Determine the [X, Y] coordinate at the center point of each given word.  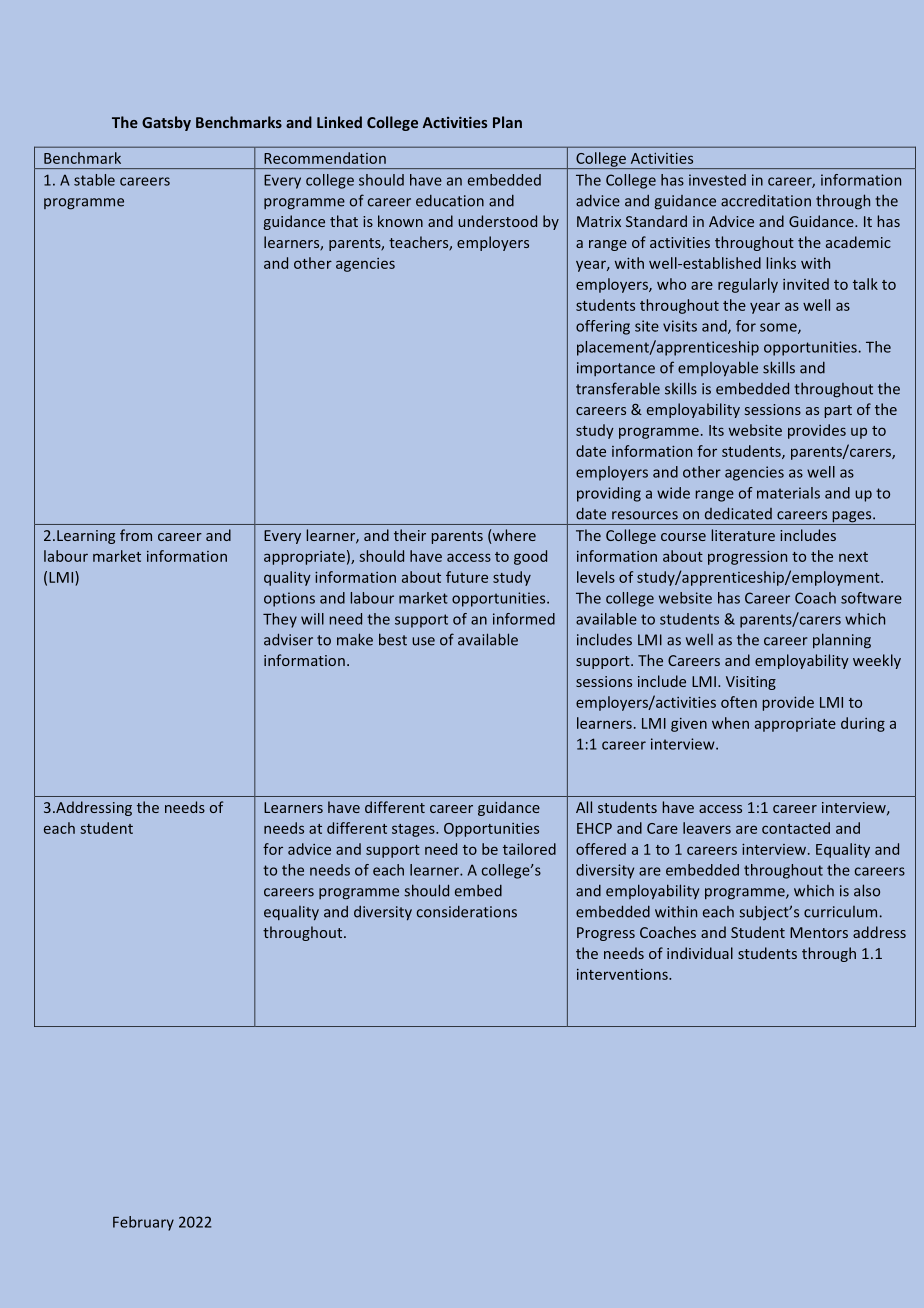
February [143, 1223]
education [450, 201]
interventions [623, 974]
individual [700, 953]
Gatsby [166, 123]
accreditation [766, 200]
